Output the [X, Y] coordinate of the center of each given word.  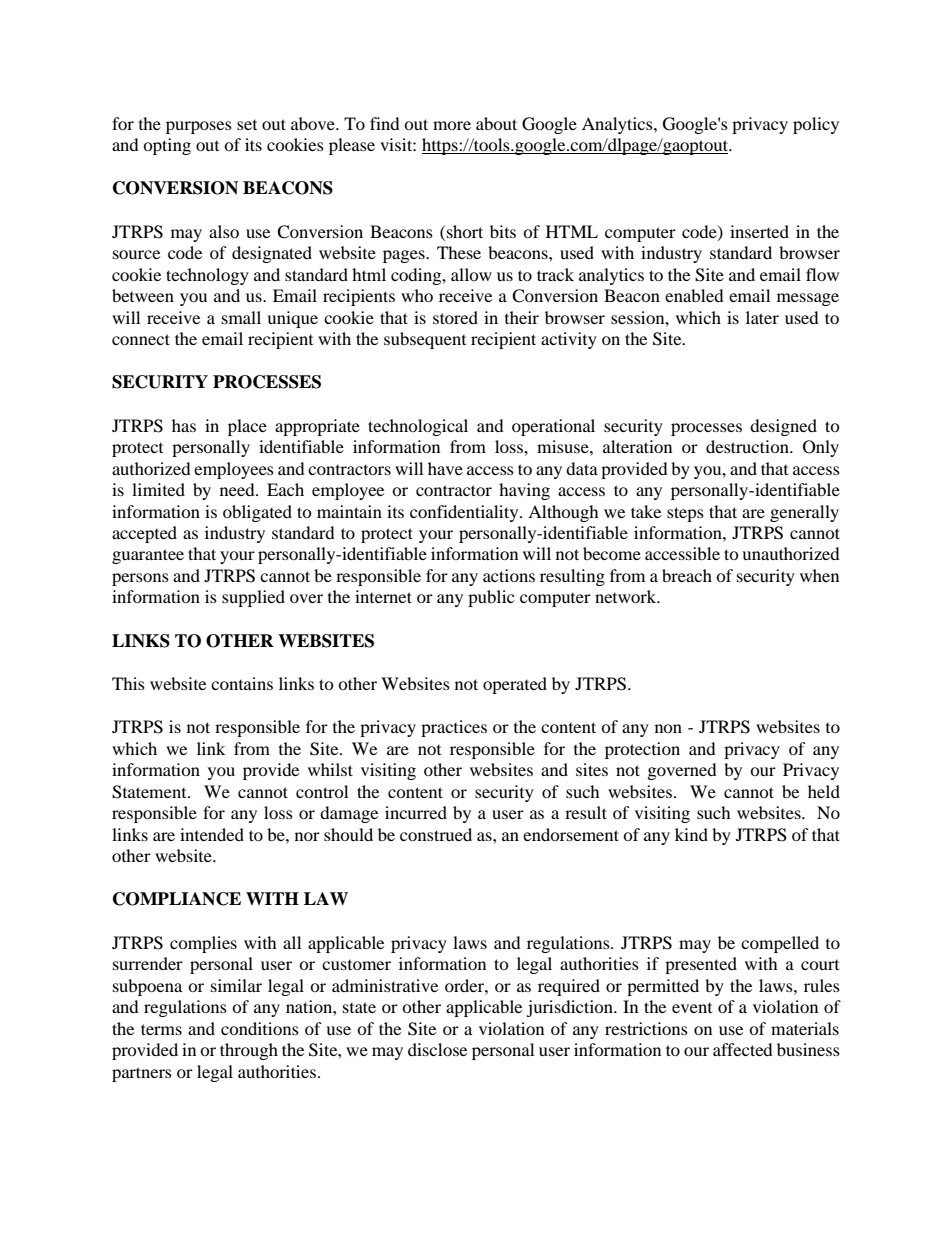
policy [816, 125]
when [819, 575]
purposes [199, 127]
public [491, 598]
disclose [437, 1049]
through [249, 1051]
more [452, 125]
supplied [253, 598]
